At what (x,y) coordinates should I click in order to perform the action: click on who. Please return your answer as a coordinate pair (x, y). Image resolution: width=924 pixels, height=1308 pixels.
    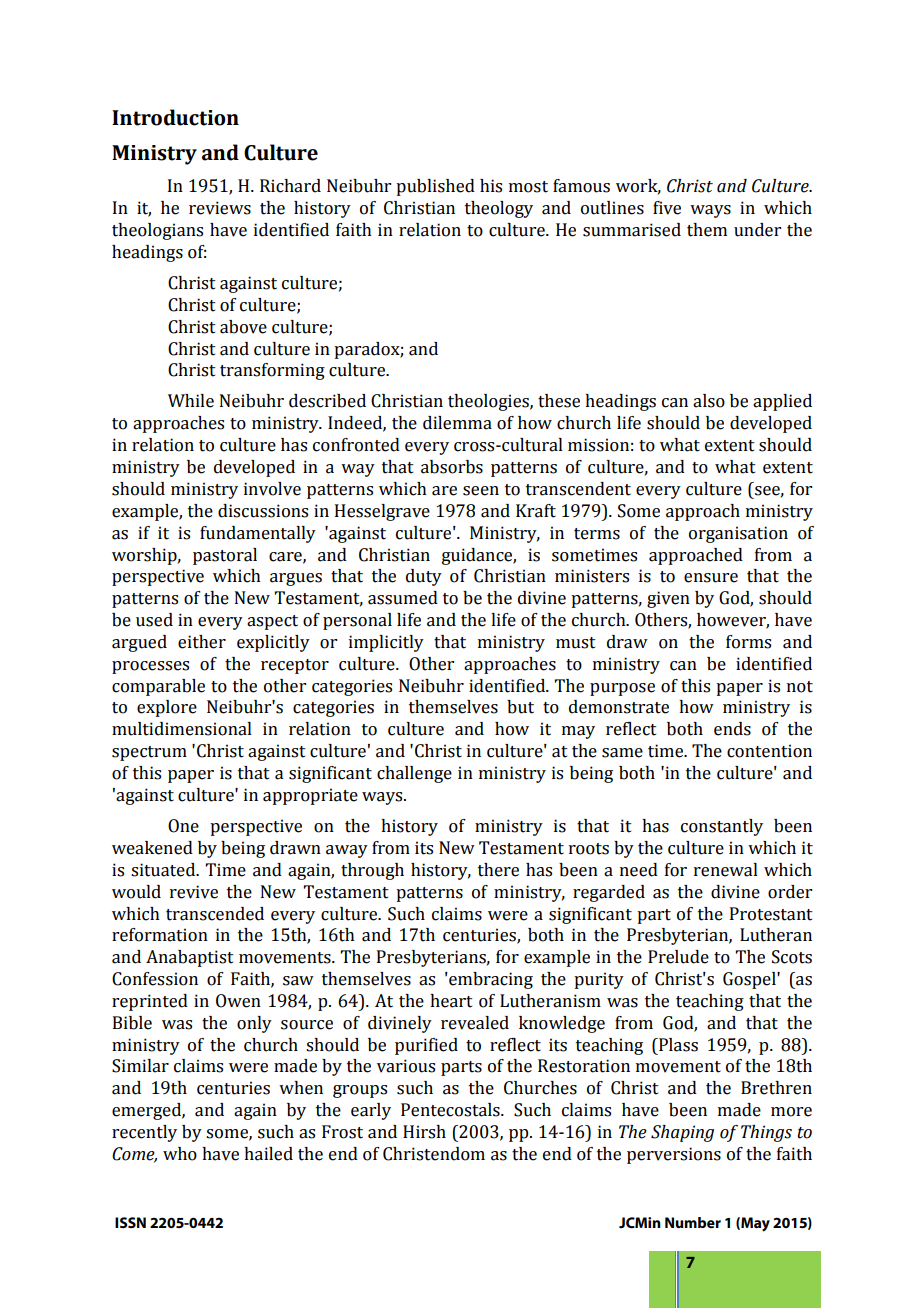
    Looking at the image, I should click on (180, 1154).
